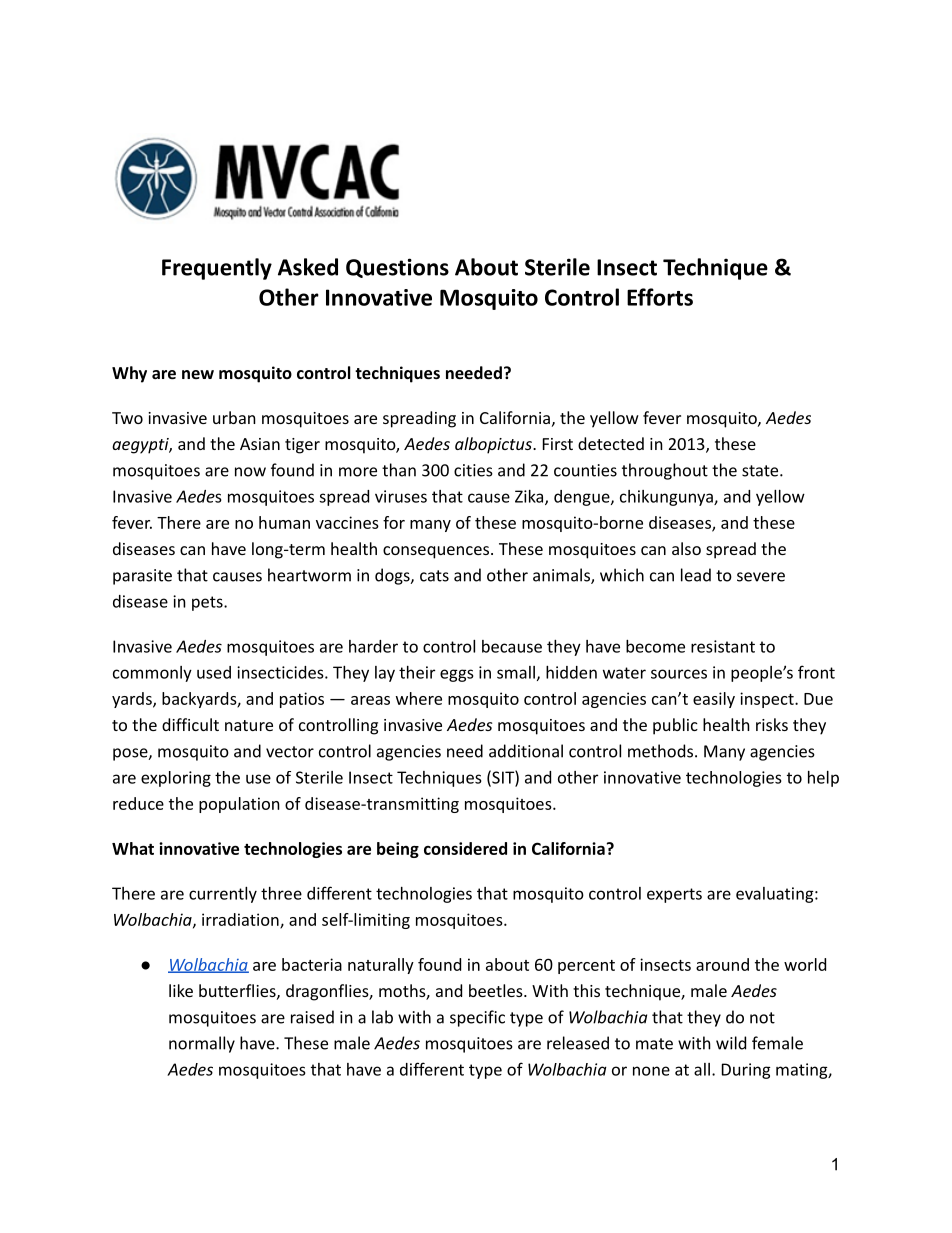 The width and height of the screenshot is (952, 1233). What do you see at coordinates (202, 1044) in the screenshot?
I see `normally` at bounding box center [202, 1044].
